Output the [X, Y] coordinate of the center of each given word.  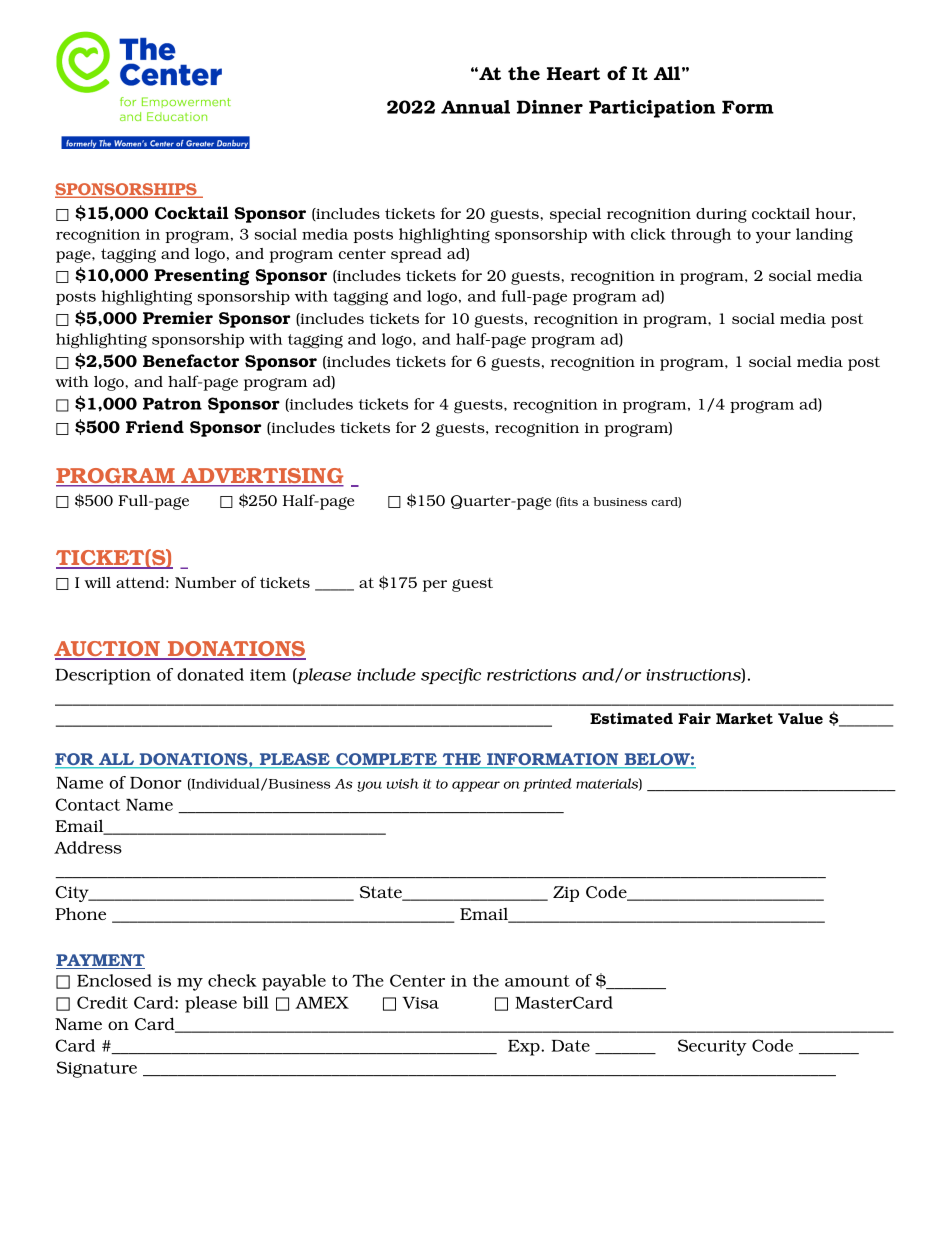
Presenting [201, 277]
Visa [420, 1003]
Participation [652, 109]
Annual [475, 107]
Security [712, 1047]
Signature [97, 1069]
